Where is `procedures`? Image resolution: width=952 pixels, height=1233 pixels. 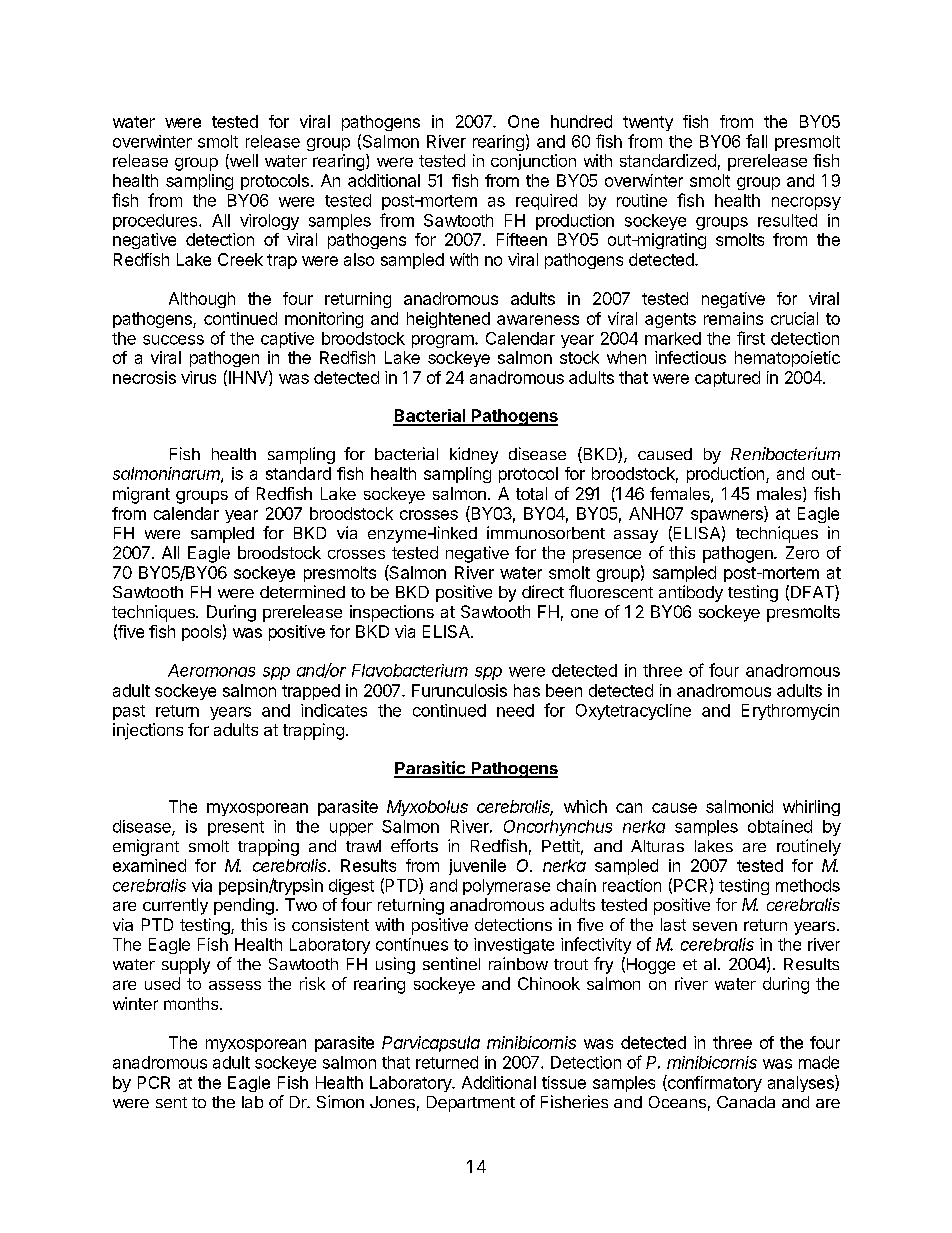
procedures is located at coordinates (156, 222).
